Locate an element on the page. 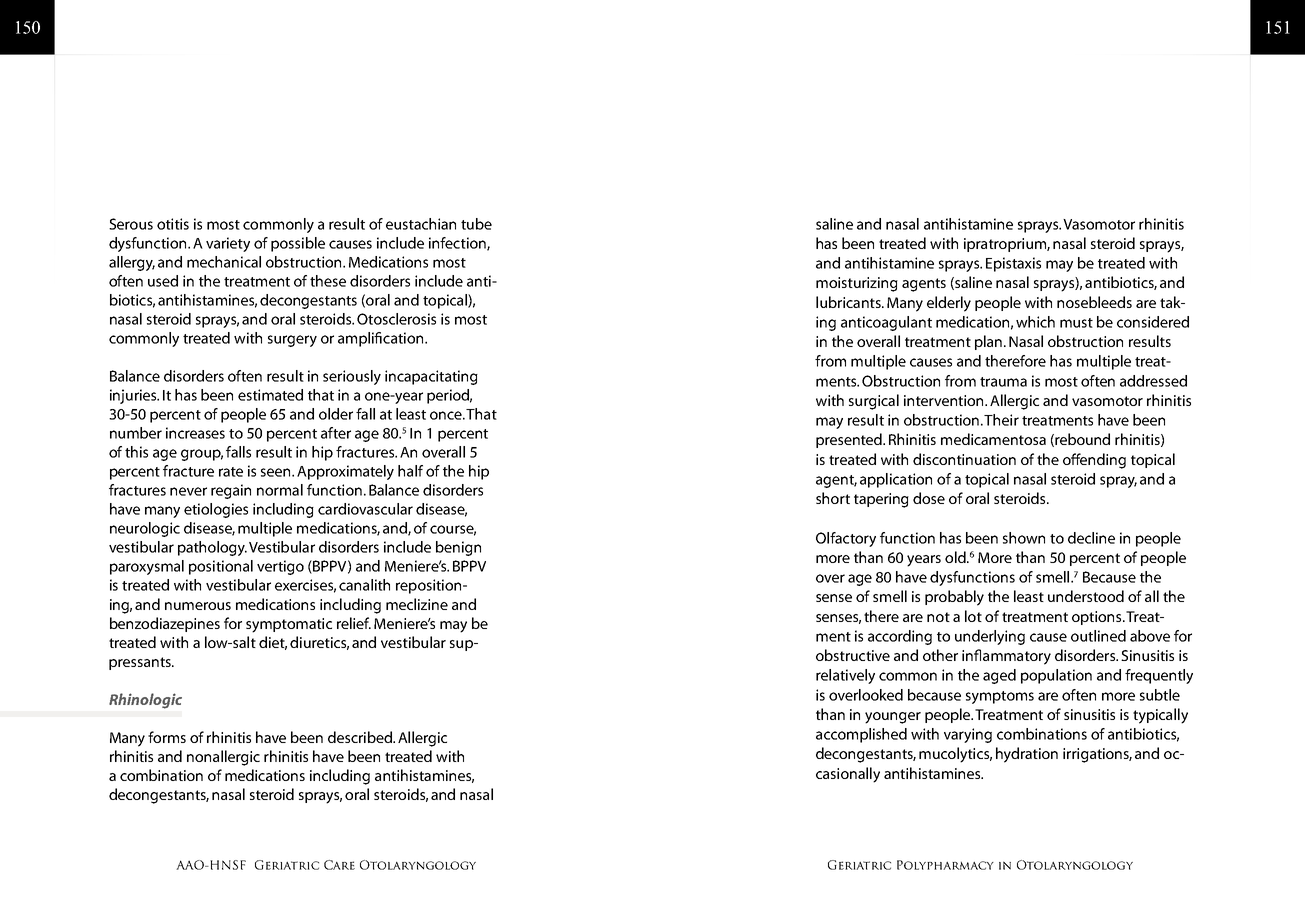 Image resolution: width=1305 pixels, height=924 pixels. forms is located at coordinates (167, 737).
